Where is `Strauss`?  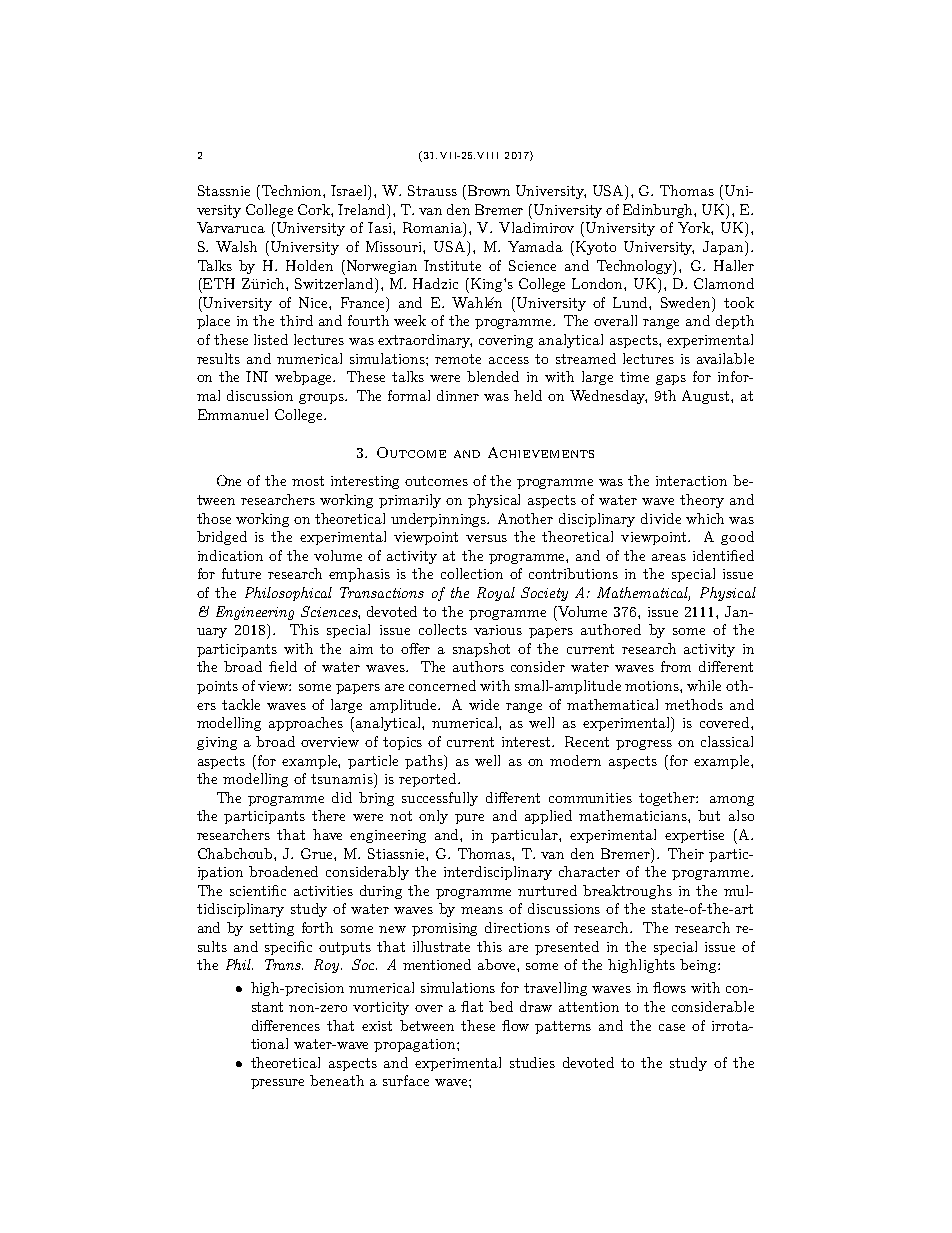
Strauss is located at coordinates (432, 190).
